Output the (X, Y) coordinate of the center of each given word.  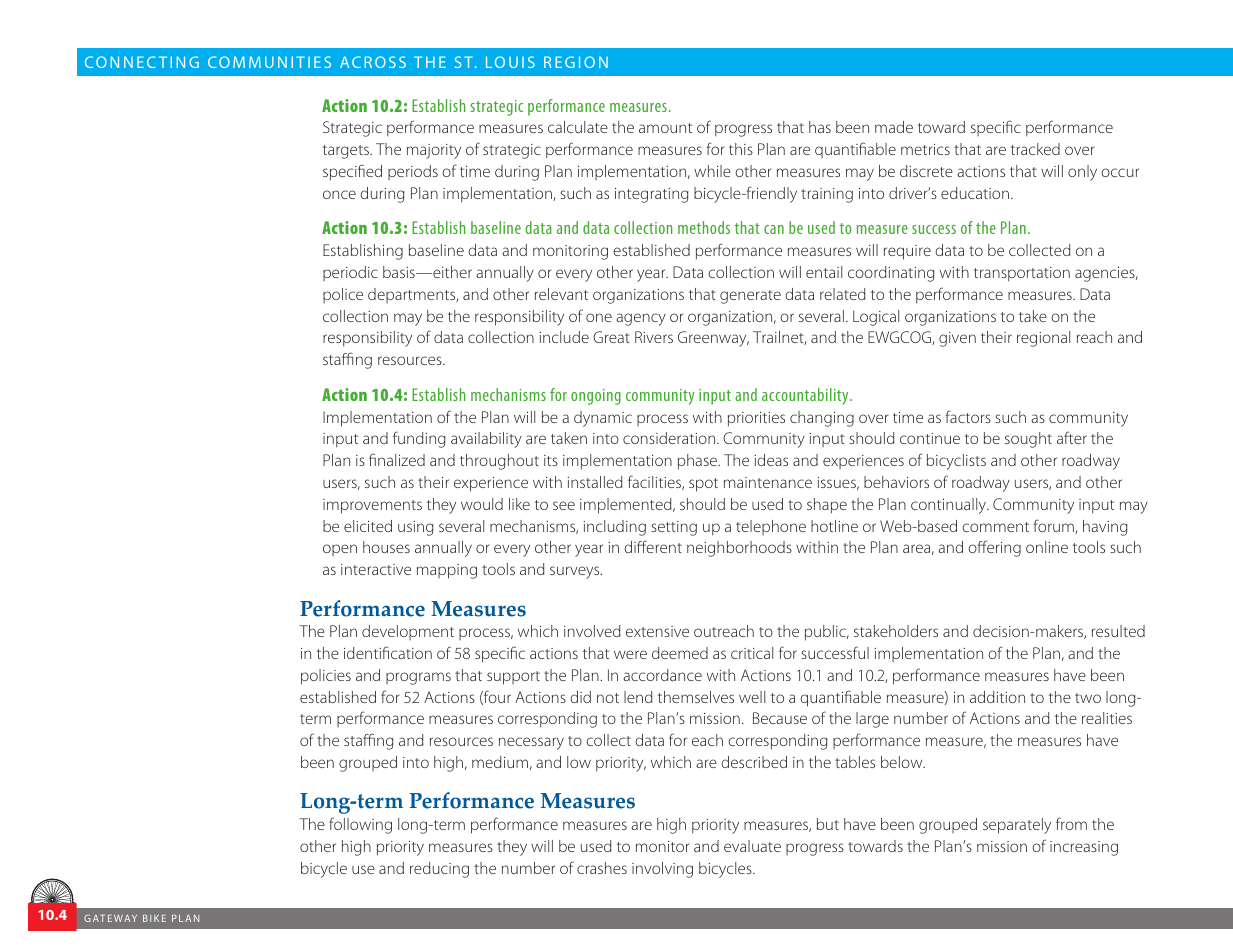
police (343, 295)
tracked (1035, 149)
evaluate (752, 846)
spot (703, 485)
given (957, 339)
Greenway (713, 339)
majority (434, 151)
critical (752, 653)
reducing (439, 870)
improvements (372, 506)
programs (418, 678)
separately (1017, 826)
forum (1055, 526)
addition (997, 697)
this (741, 149)
